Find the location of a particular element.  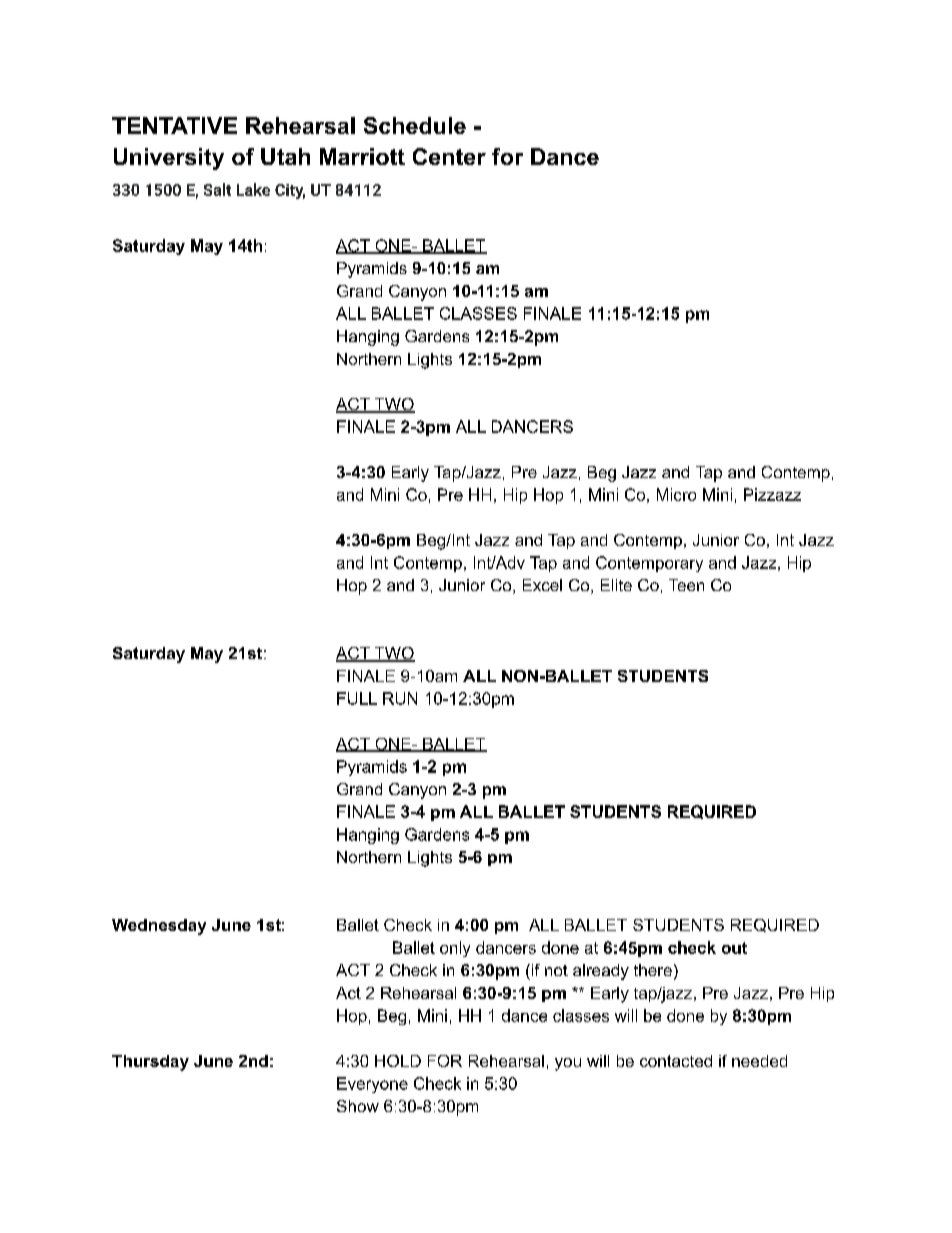

Micro is located at coordinates (676, 494).
